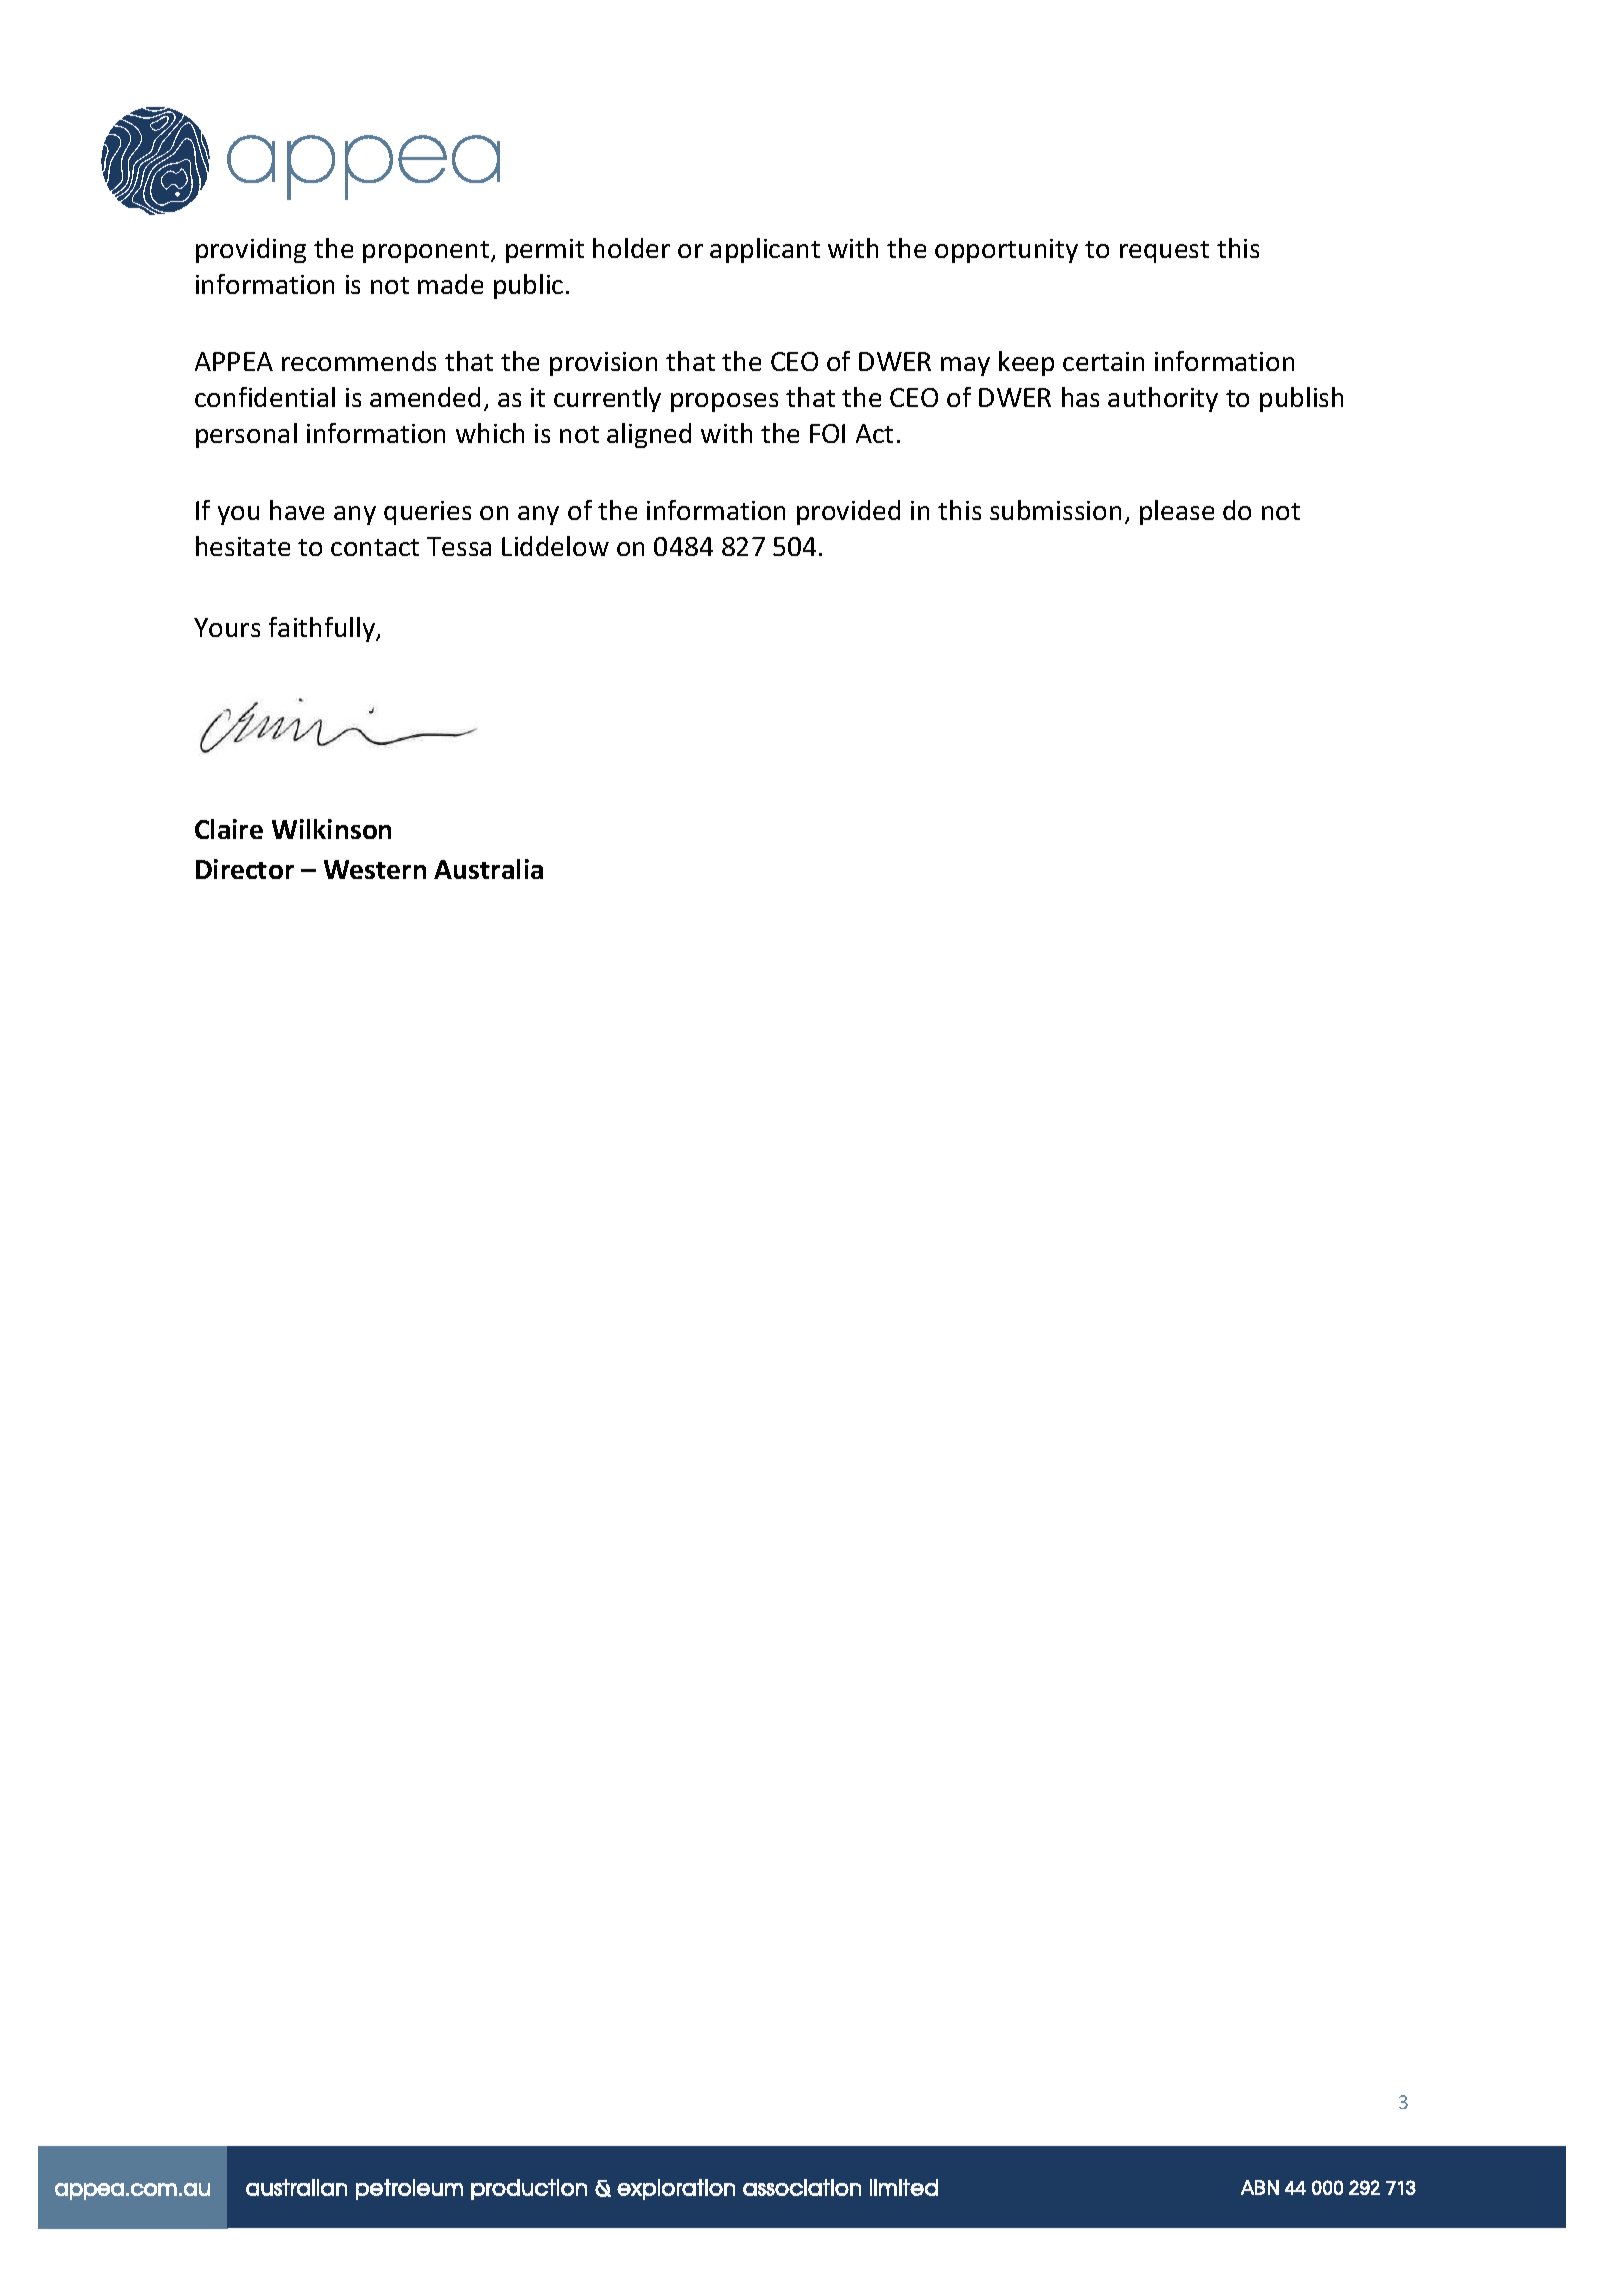 The width and height of the screenshot is (1603, 2269). I want to click on Western, so click(375, 869).
